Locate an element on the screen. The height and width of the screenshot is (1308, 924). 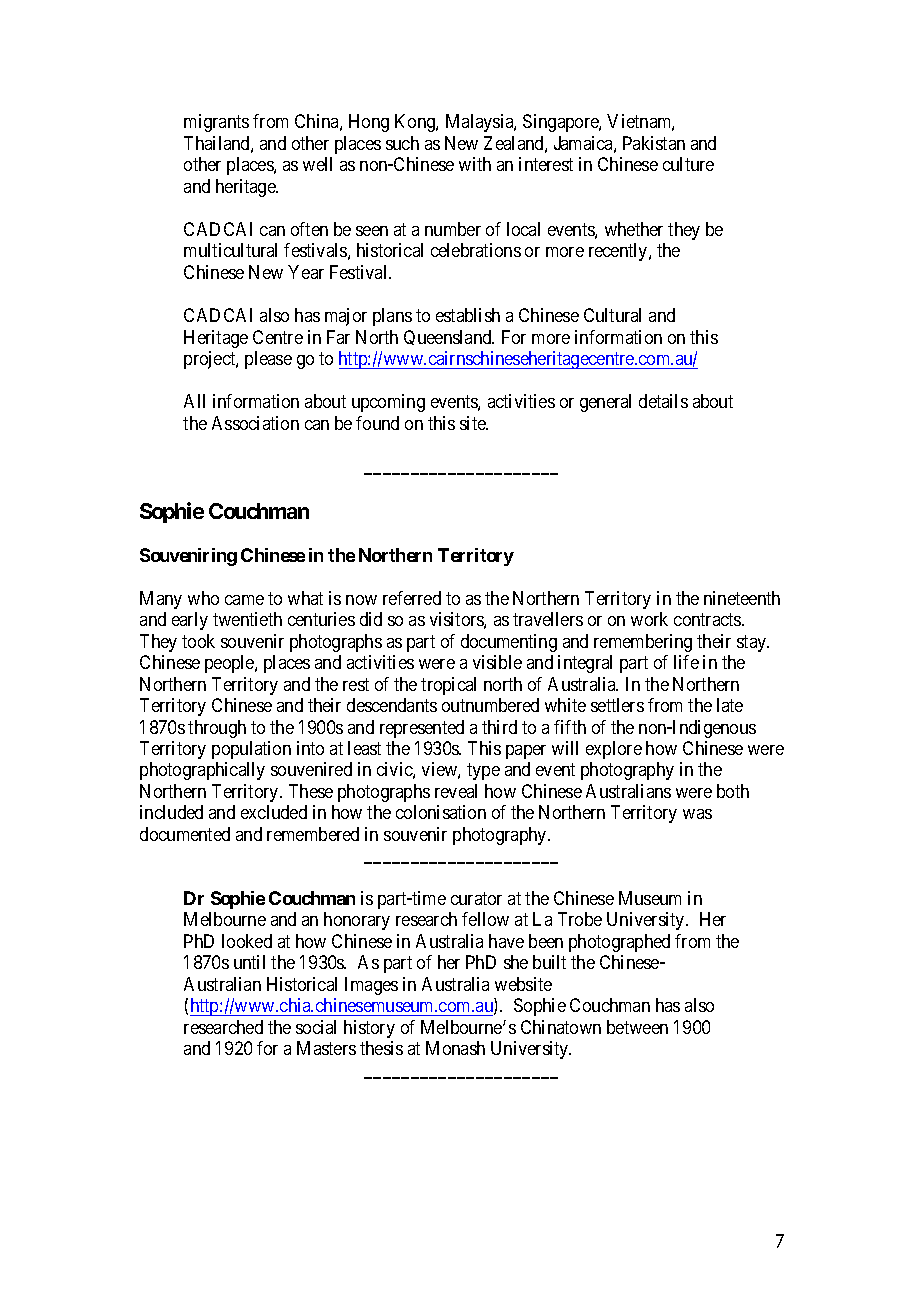
culture is located at coordinates (688, 164).
